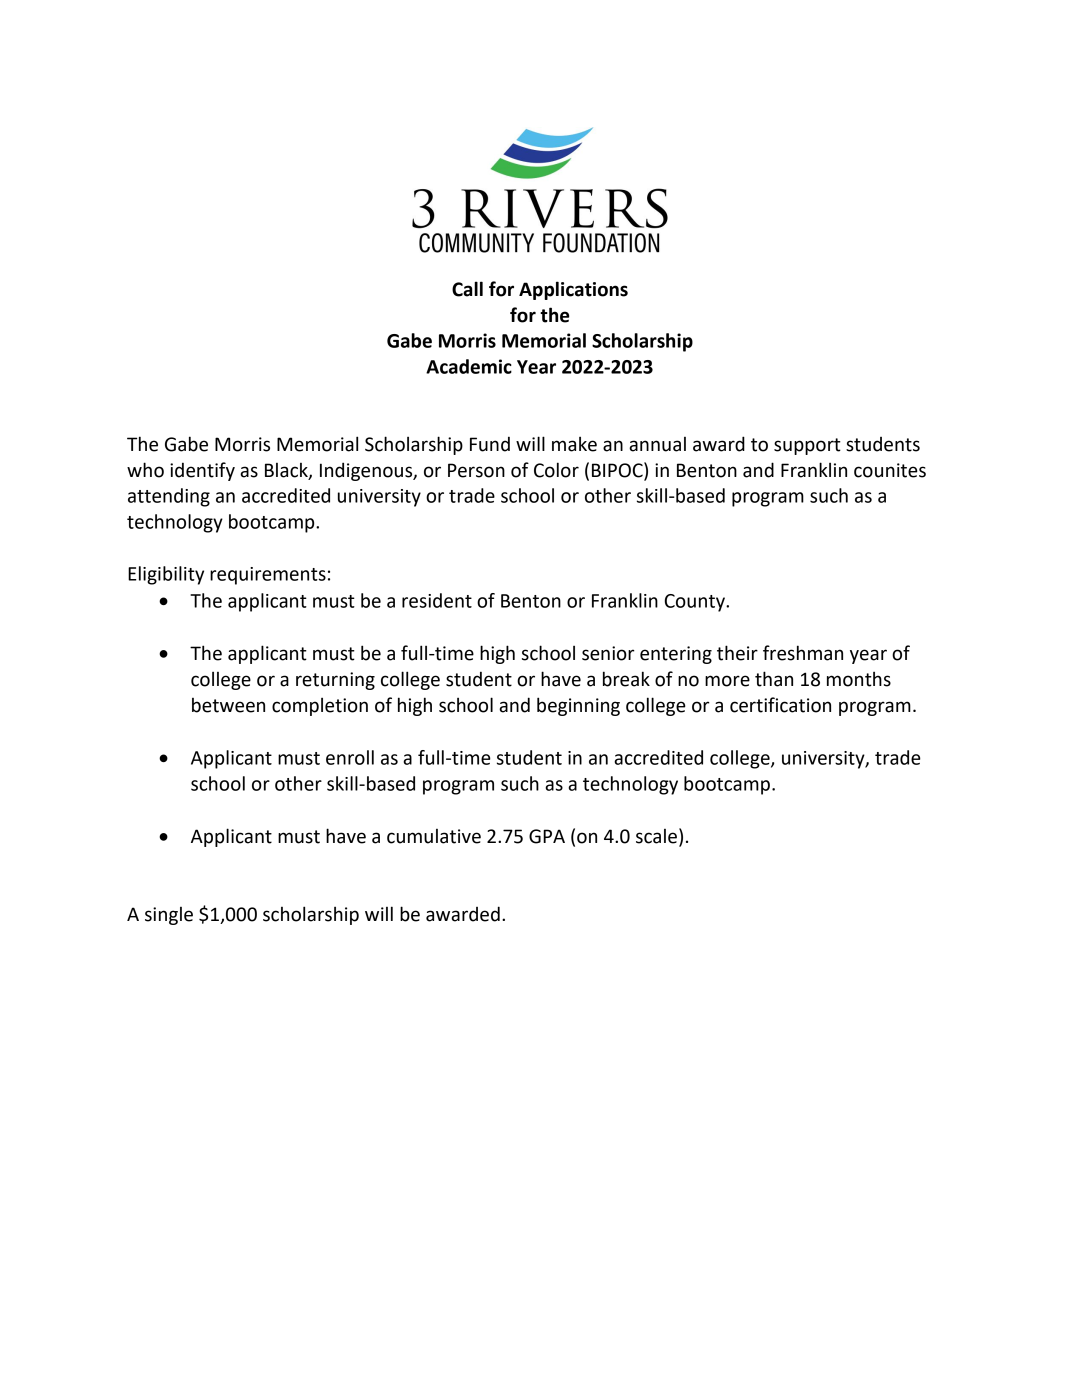 The image size is (1080, 1398). Describe the element at coordinates (573, 290) in the screenshot. I see `Applications` at that location.
